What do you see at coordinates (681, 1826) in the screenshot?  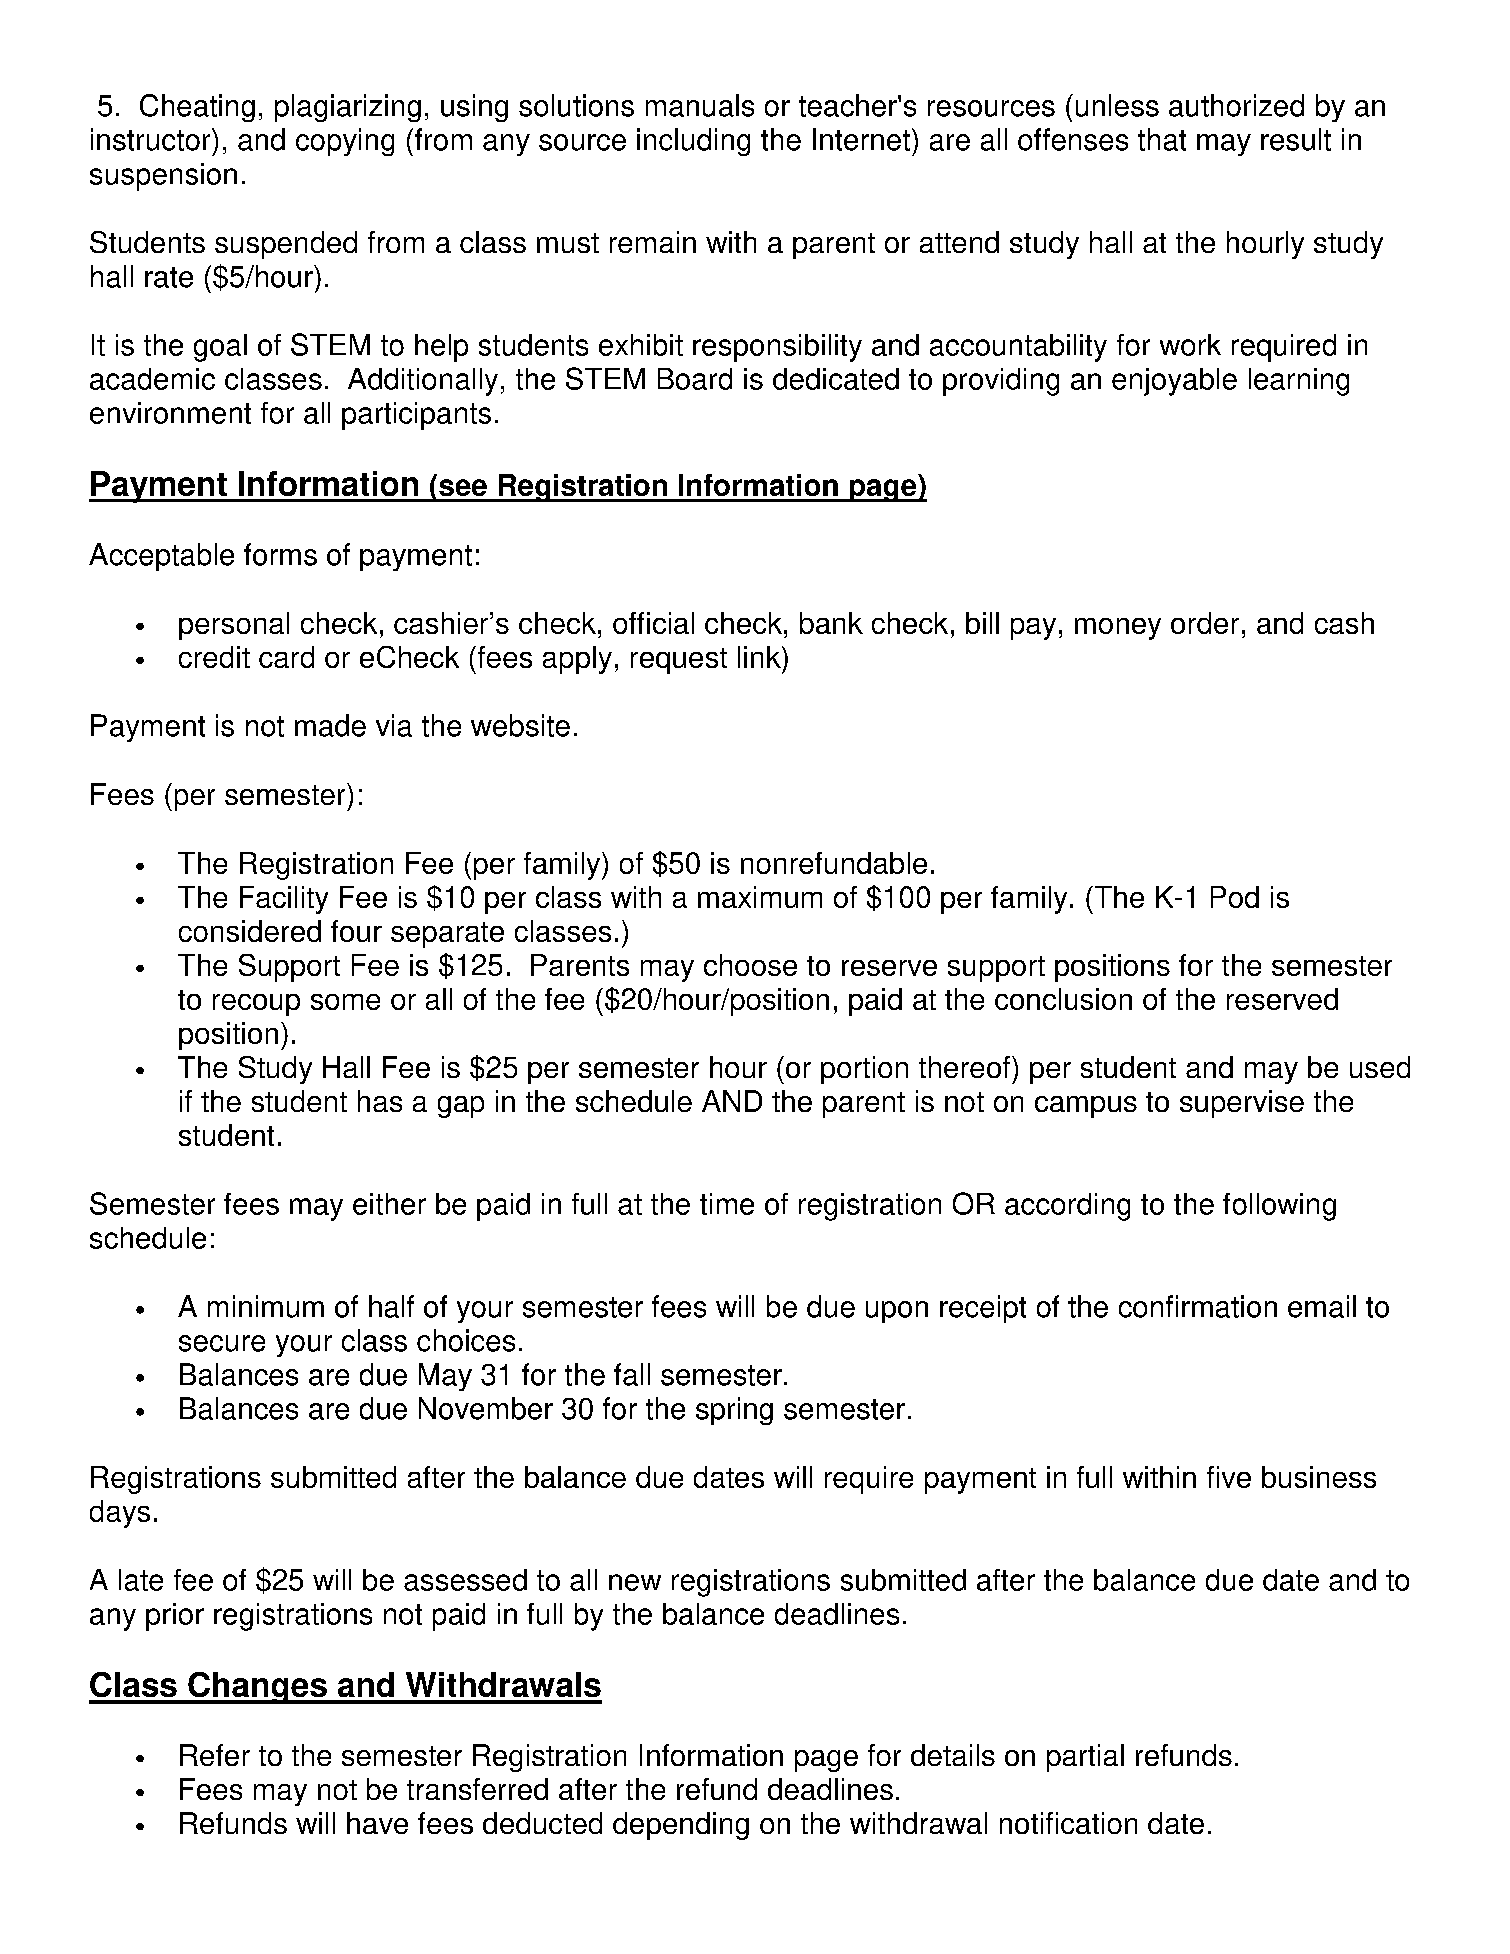 I see `depending` at bounding box center [681, 1826].
